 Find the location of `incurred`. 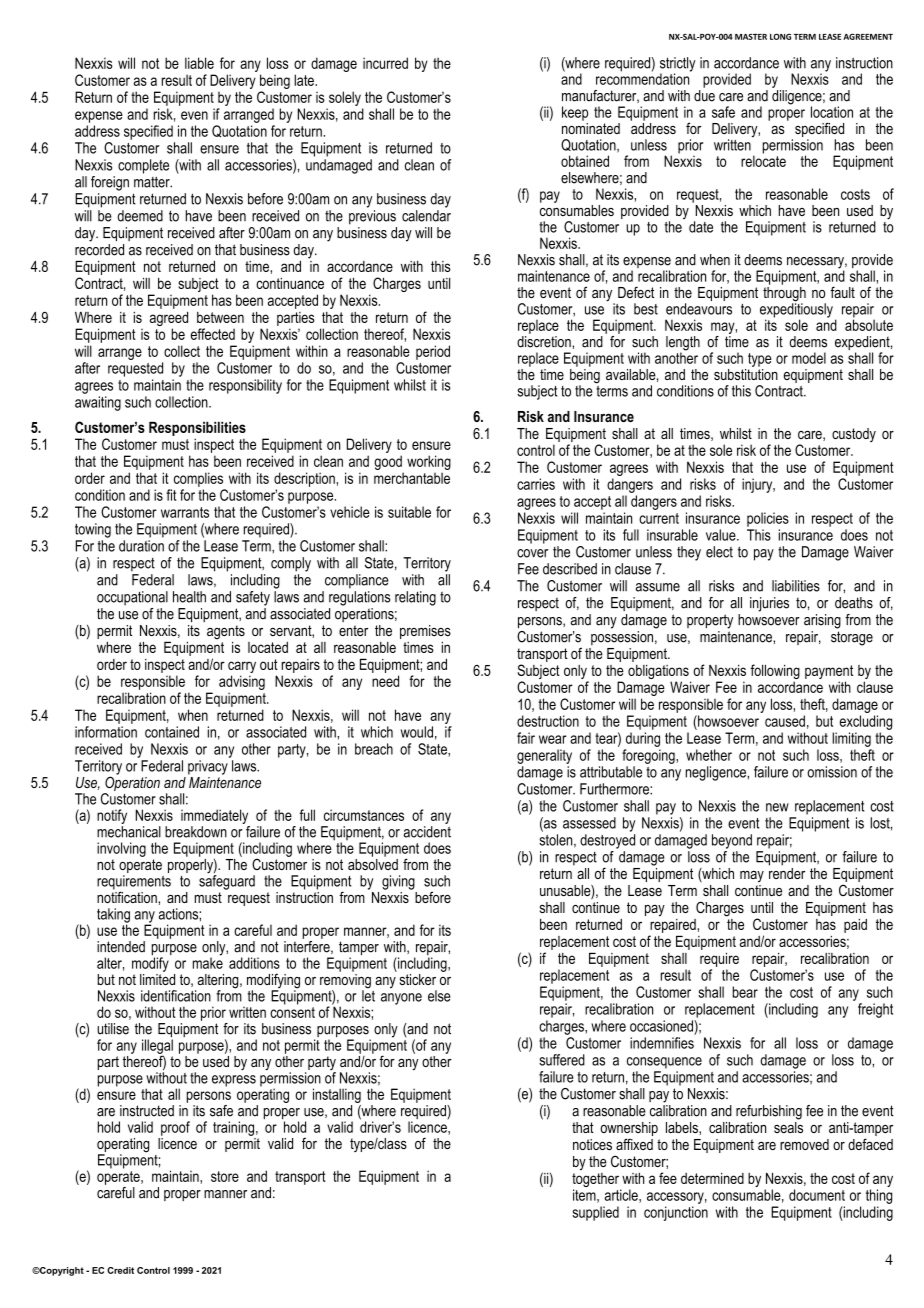

incurred is located at coordinates (385, 63).
